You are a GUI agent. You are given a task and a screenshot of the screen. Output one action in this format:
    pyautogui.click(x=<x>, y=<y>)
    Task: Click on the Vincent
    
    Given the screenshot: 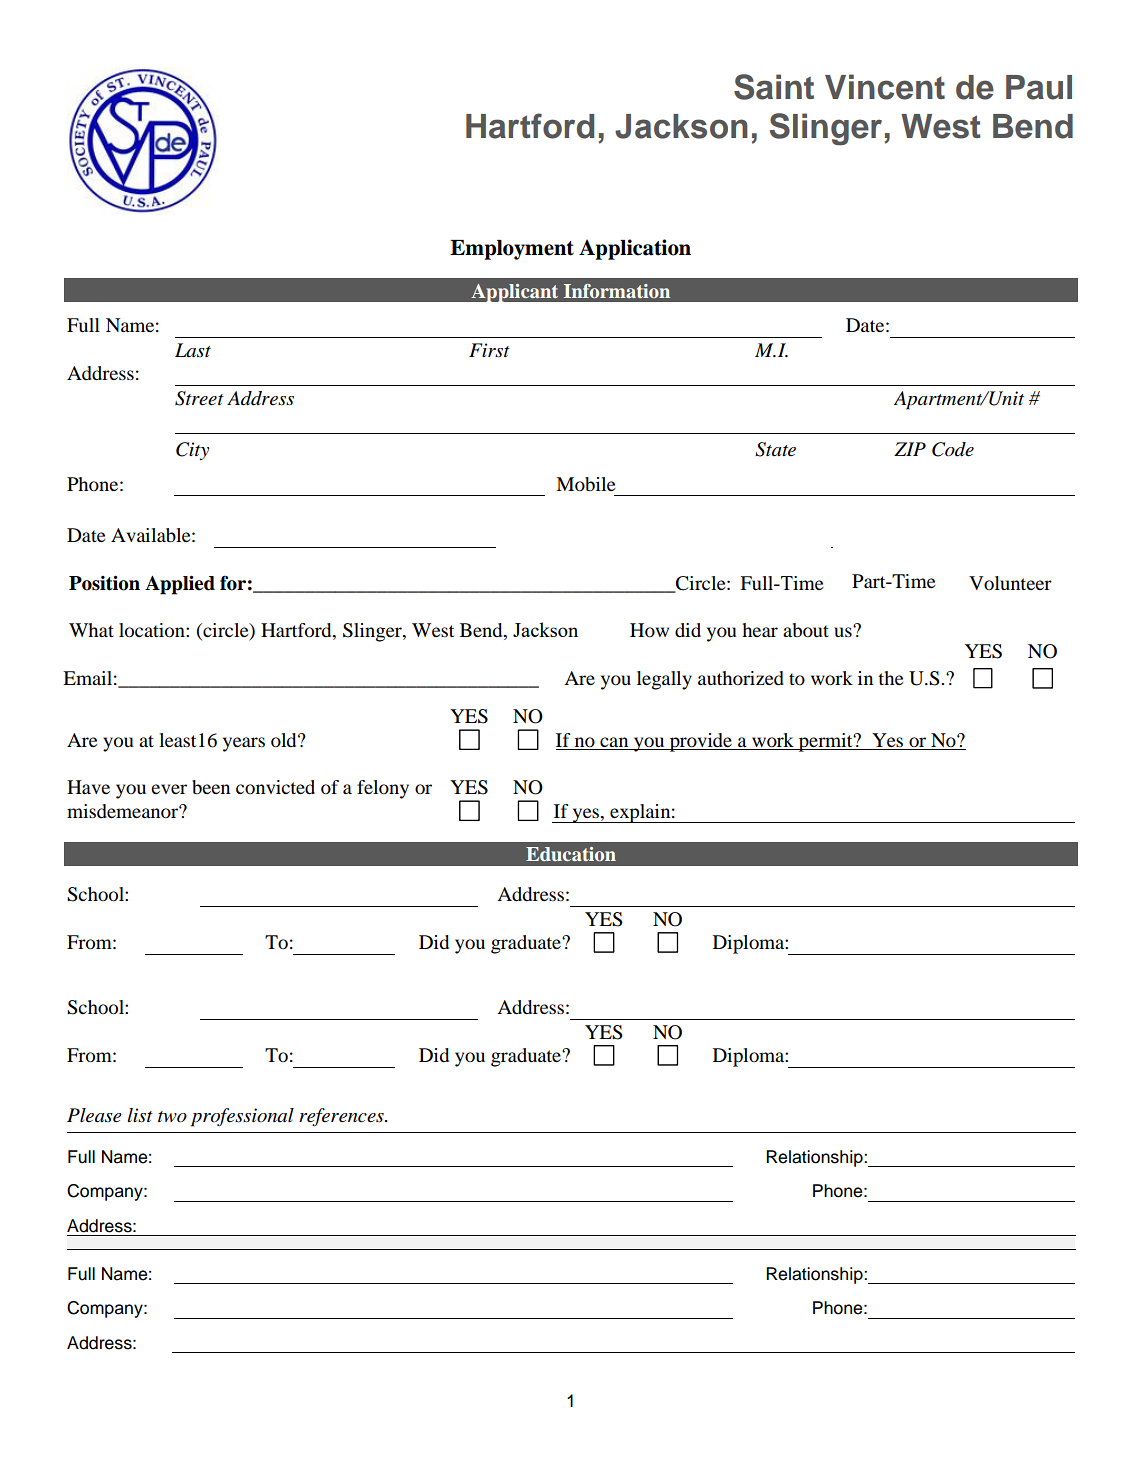 What is the action you would take?
    pyautogui.click(x=885, y=87)
